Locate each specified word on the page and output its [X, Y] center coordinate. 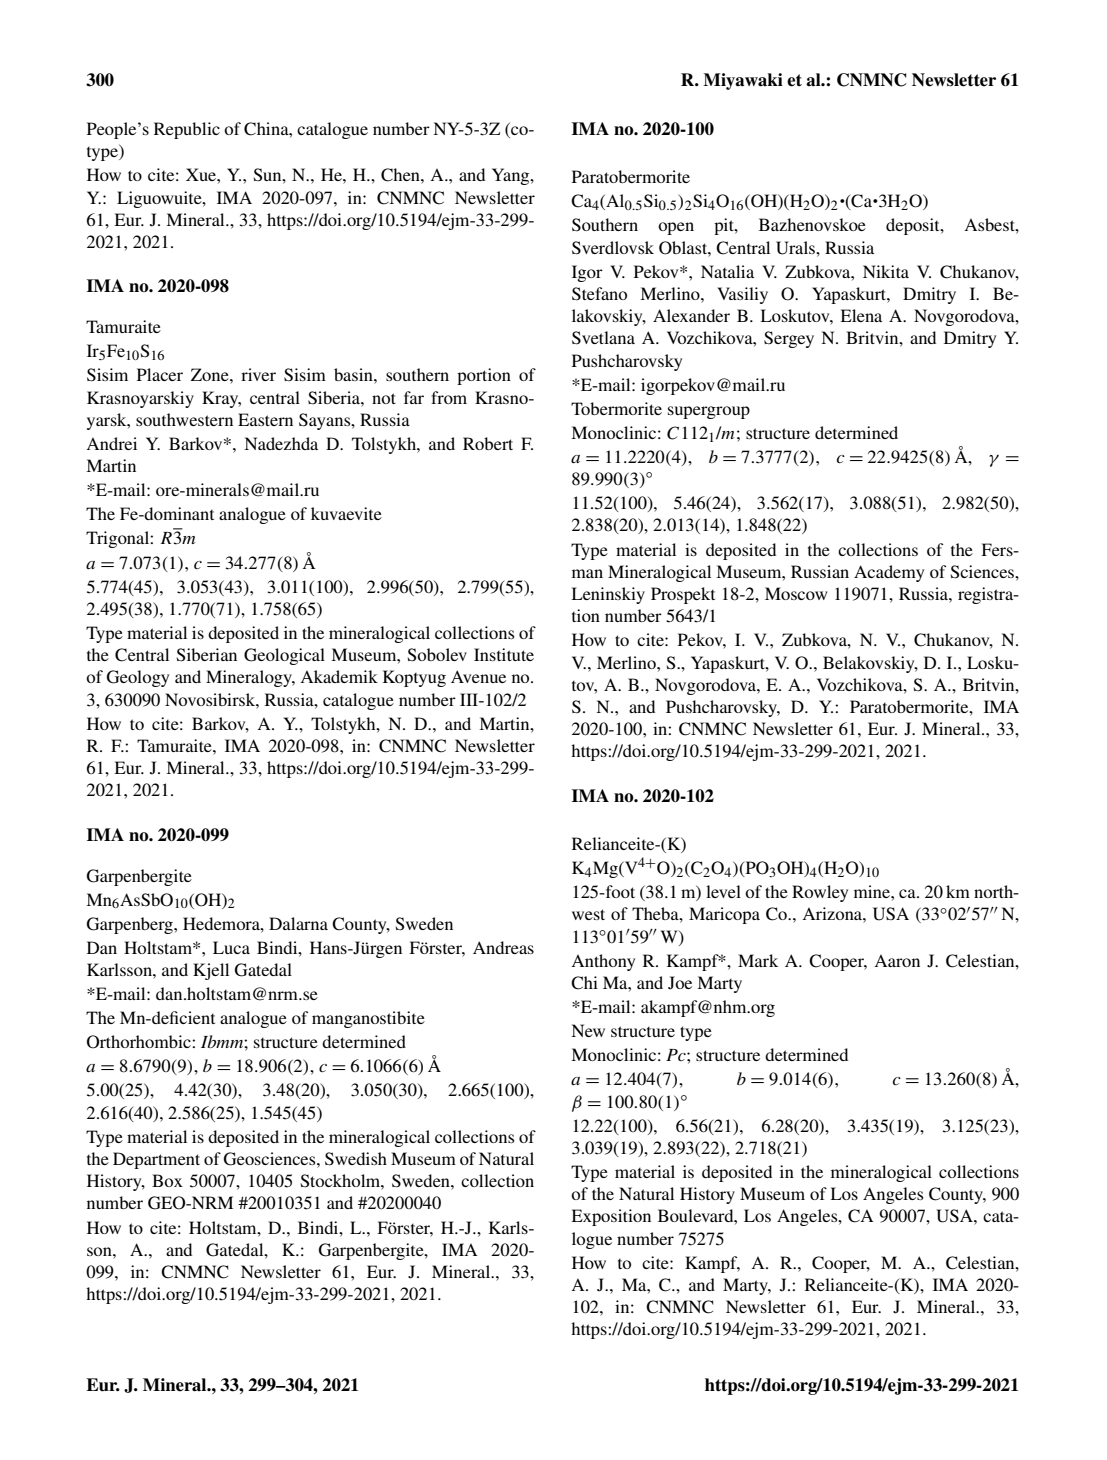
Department [156, 1160]
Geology [138, 678]
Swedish [356, 1159]
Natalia [727, 271]
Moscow [796, 593]
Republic [187, 130]
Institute [504, 654]
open [676, 228]
